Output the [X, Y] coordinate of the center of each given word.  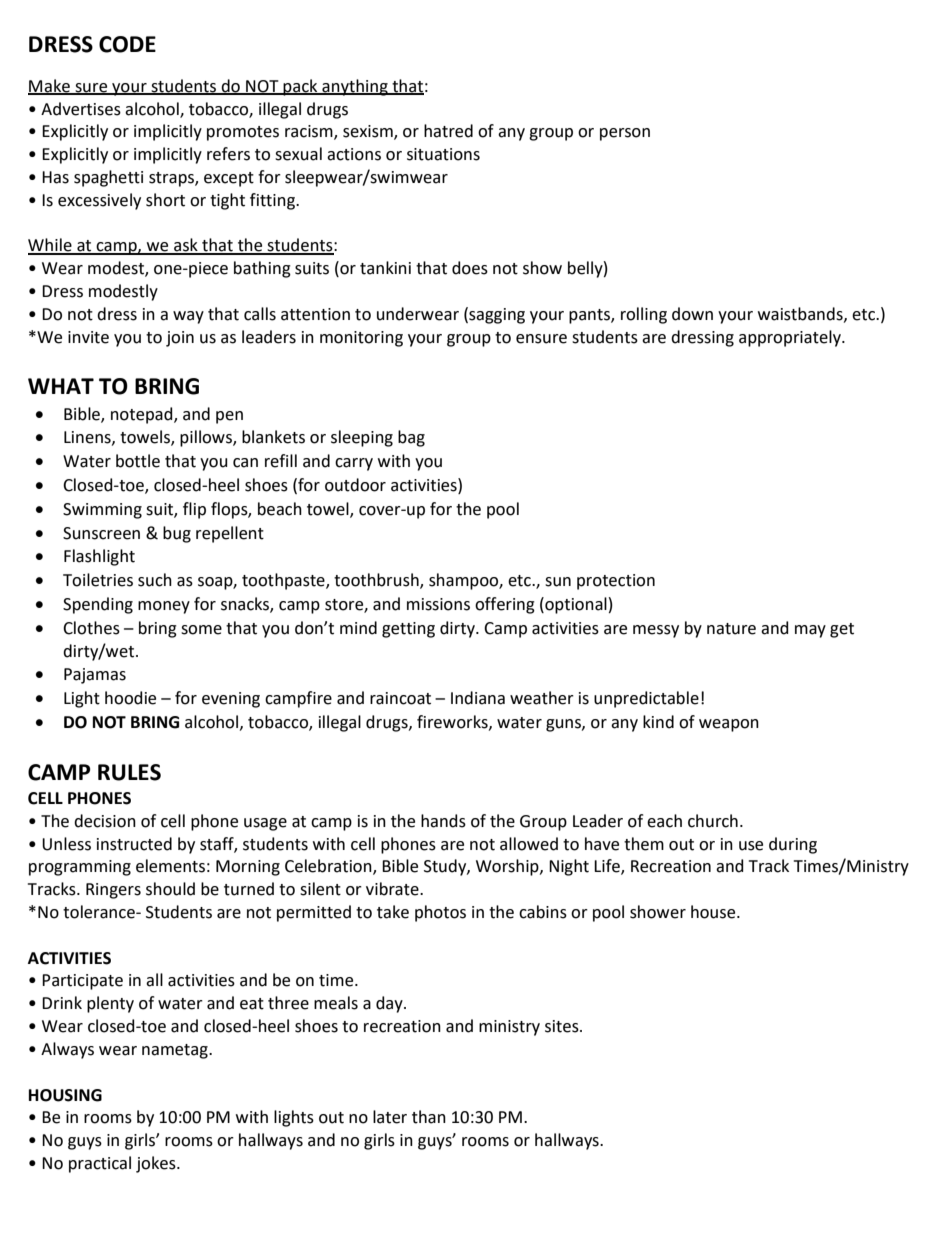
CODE [127, 44]
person [625, 134]
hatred [448, 131]
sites [563, 1026]
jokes [157, 1164]
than [429, 1117]
